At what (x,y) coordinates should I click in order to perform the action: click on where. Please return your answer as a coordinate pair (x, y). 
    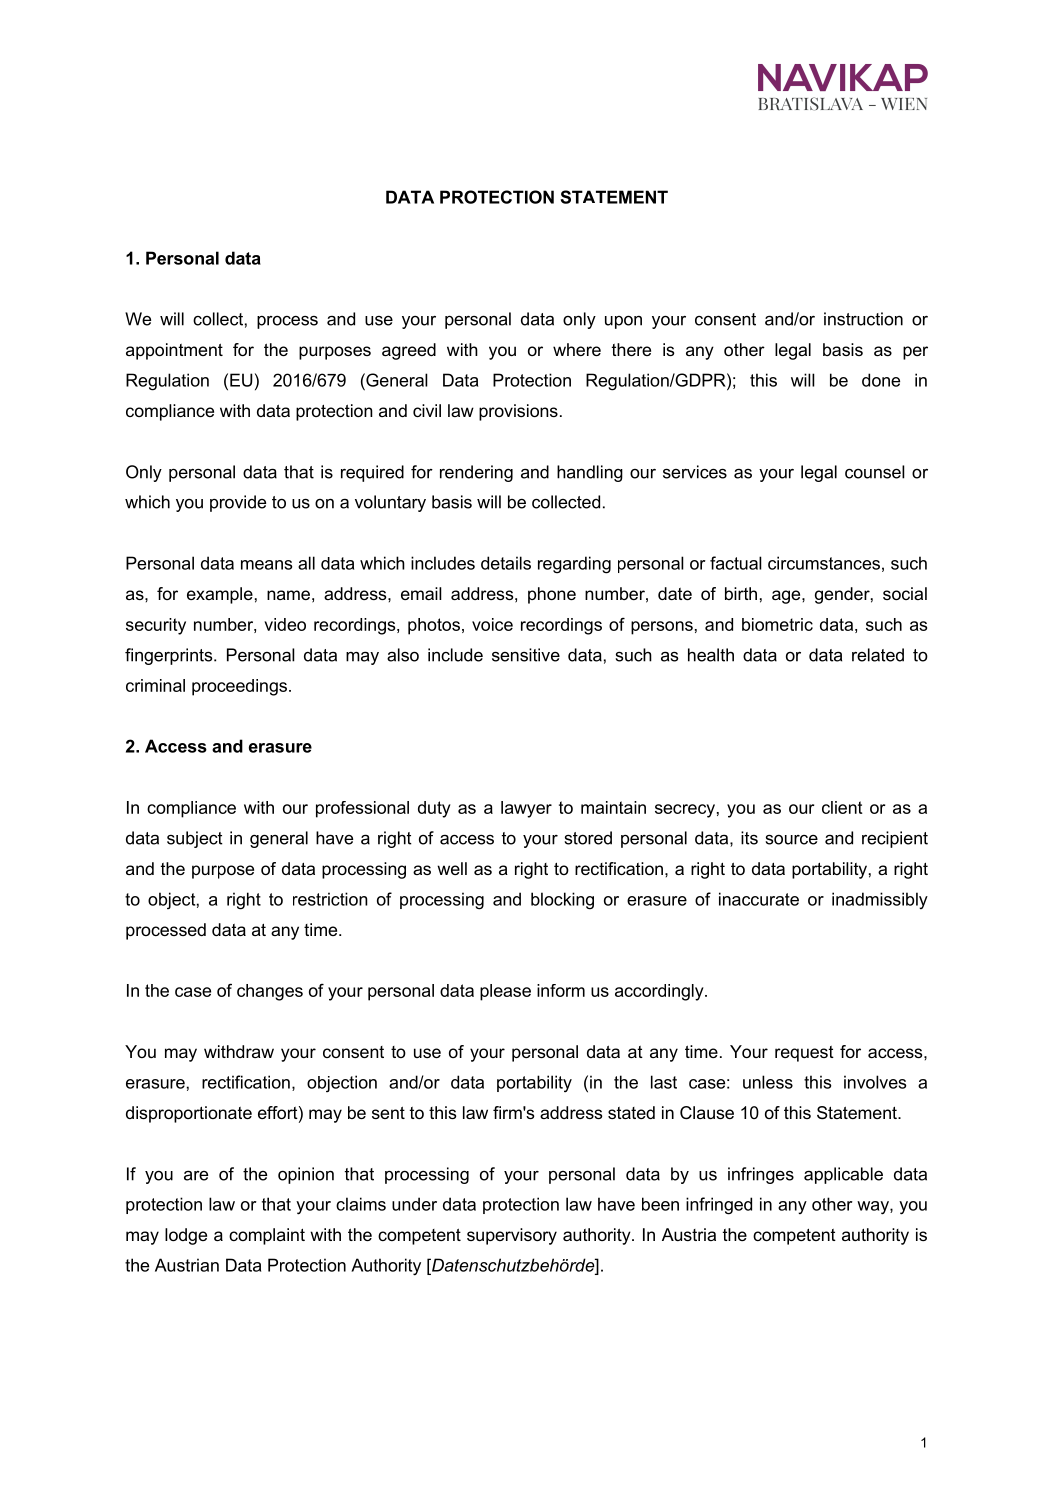
    Looking at the image, I should click on (577, 349).
